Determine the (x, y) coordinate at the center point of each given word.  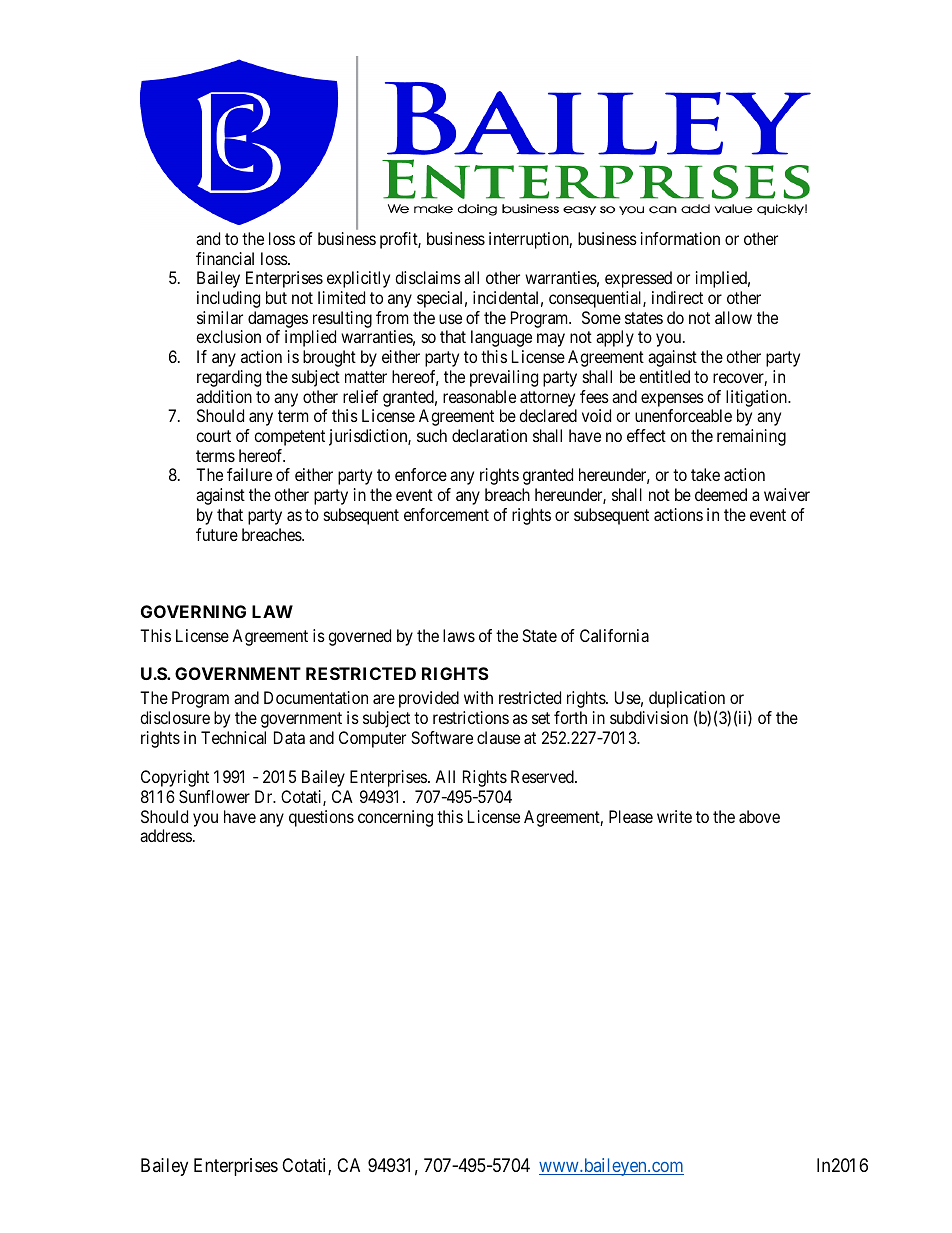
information (680, 238)
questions (321, 818)
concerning (395, 818)
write (674, 816)
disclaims (428, 277)
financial (225, 258)
